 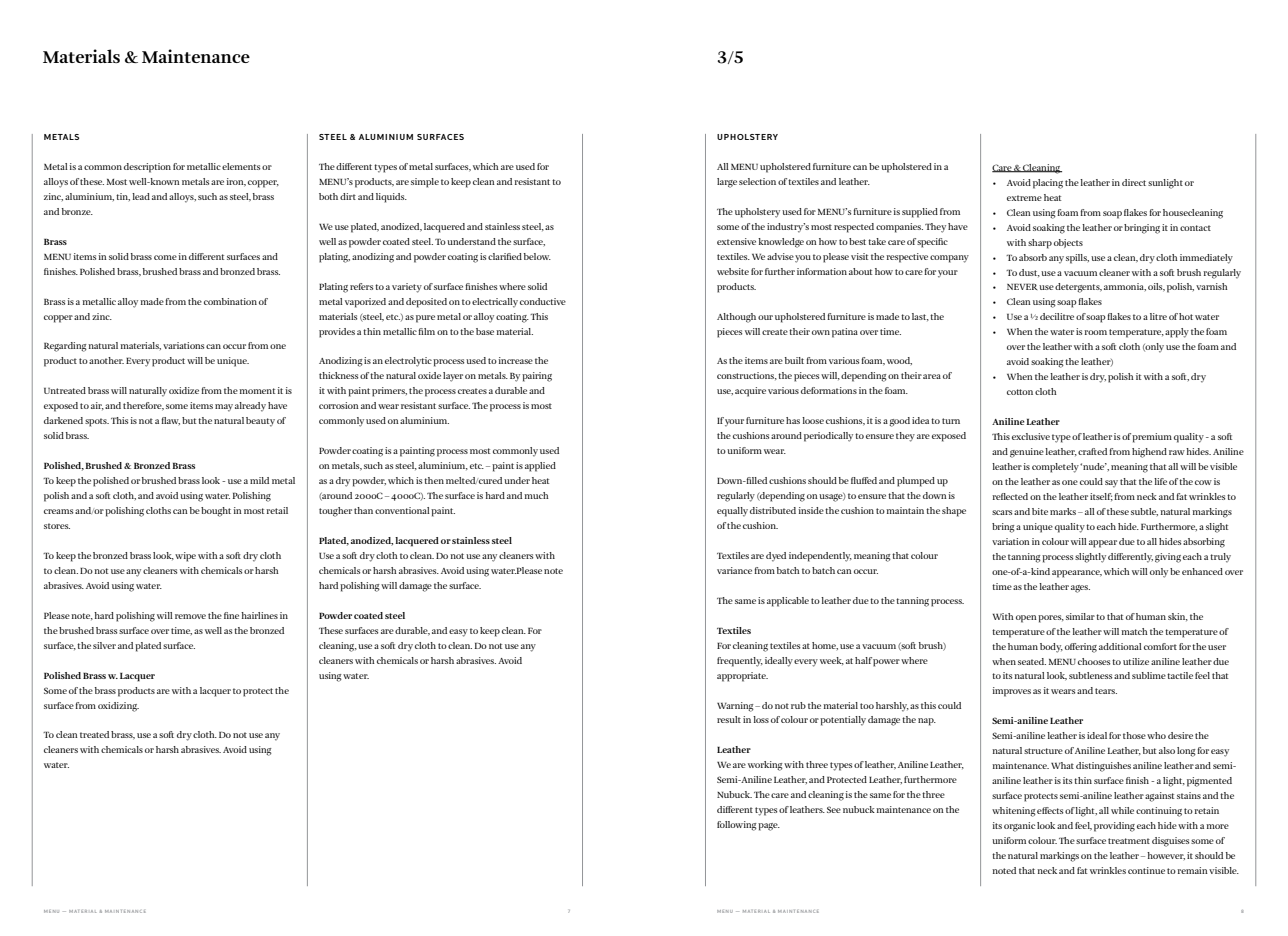 What do you see at coordinates (141, 196) in the page?
I see `lead` at bounding box center [141, 196].
